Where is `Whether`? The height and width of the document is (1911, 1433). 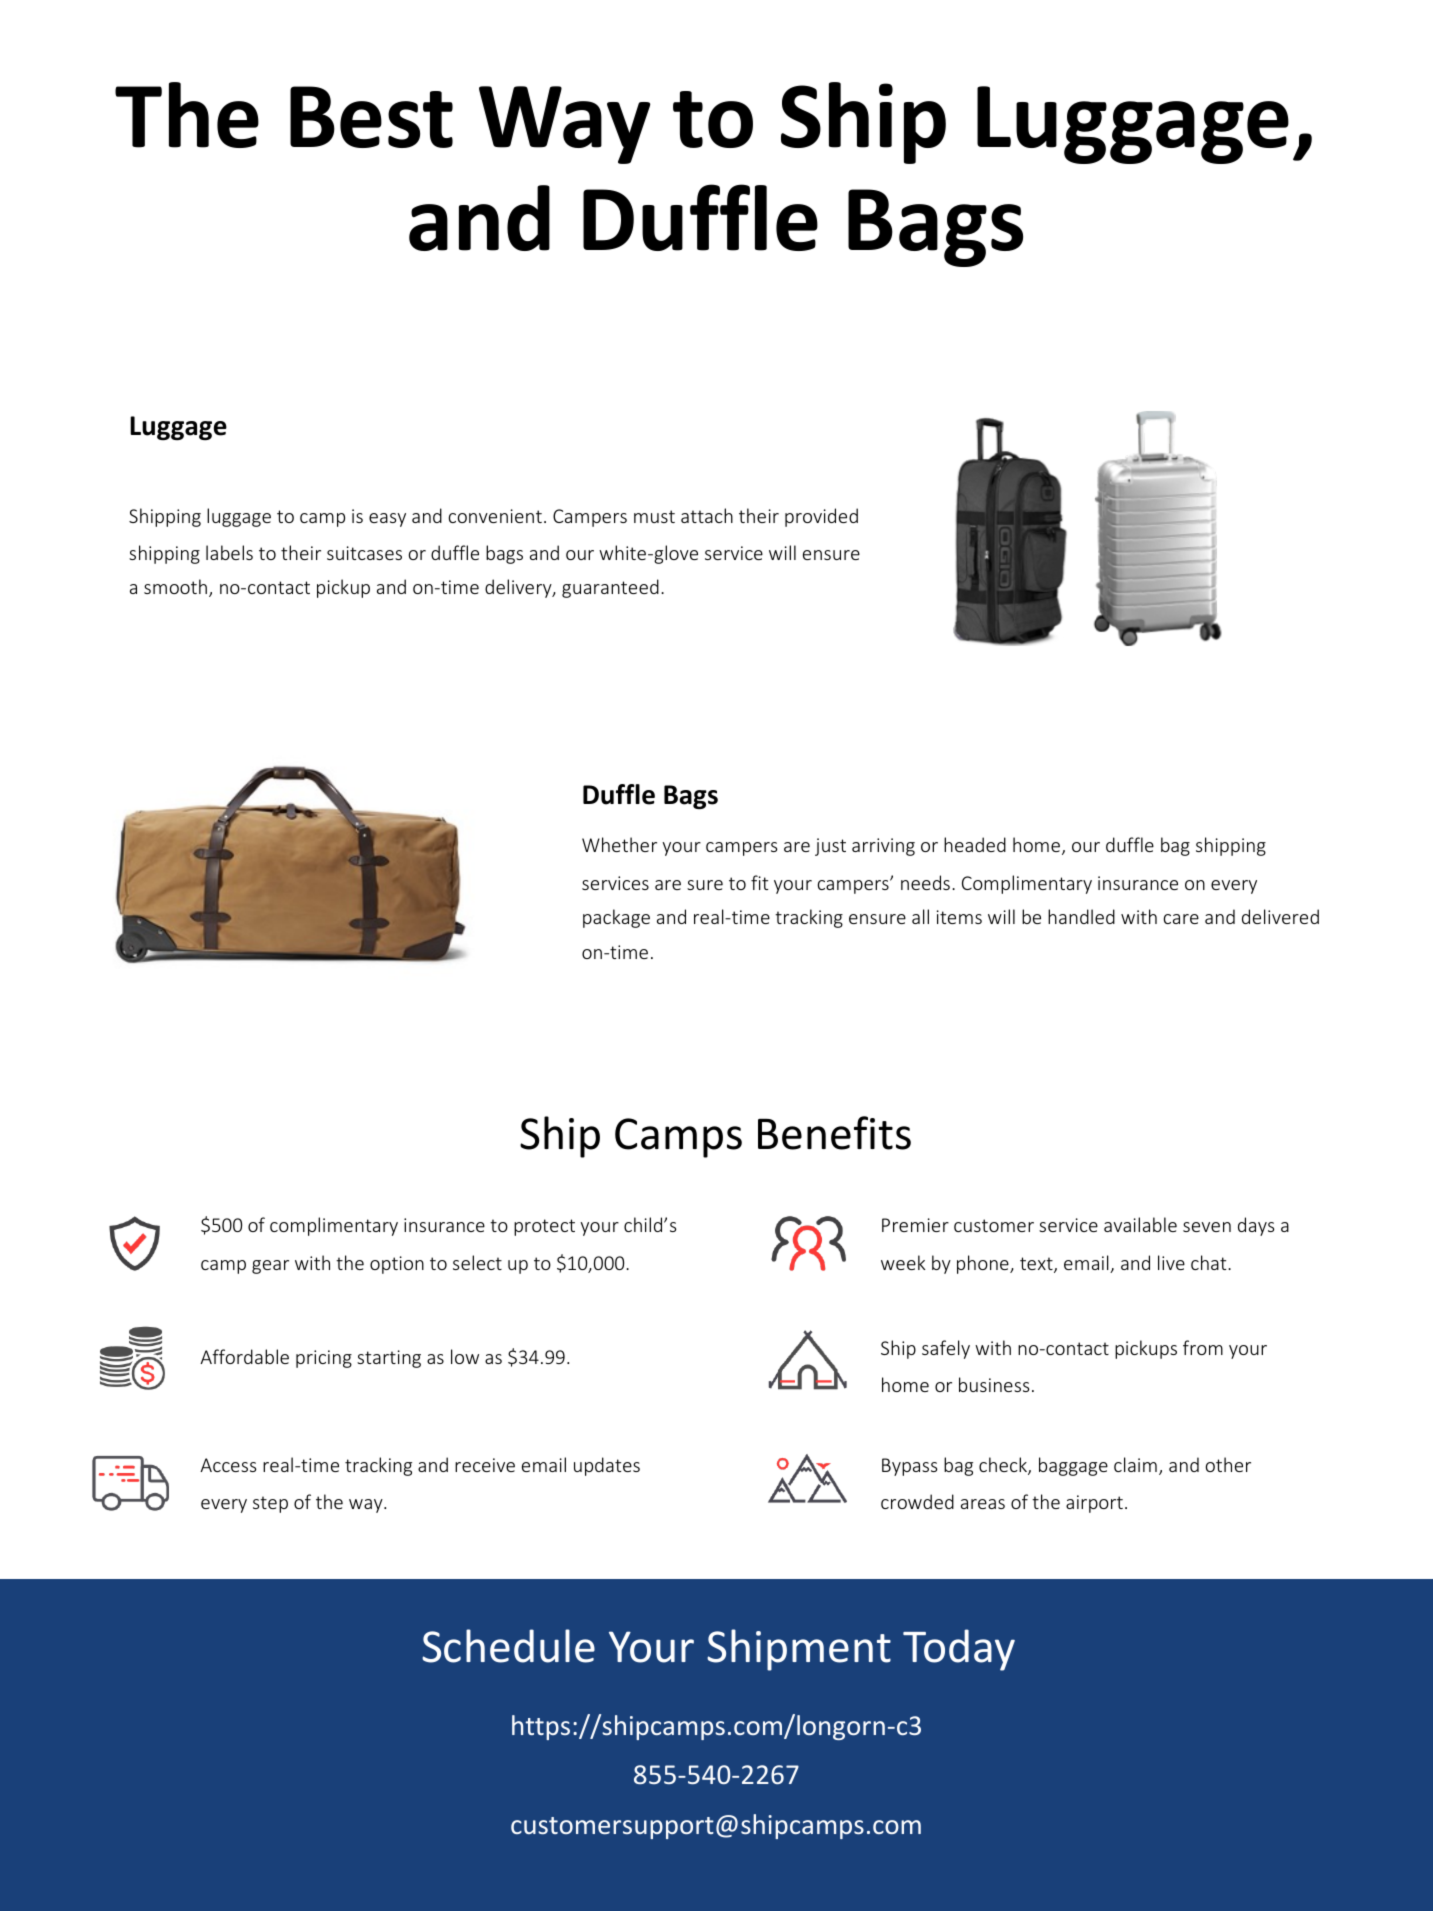 Whether is located at coordinates (619, 844).
